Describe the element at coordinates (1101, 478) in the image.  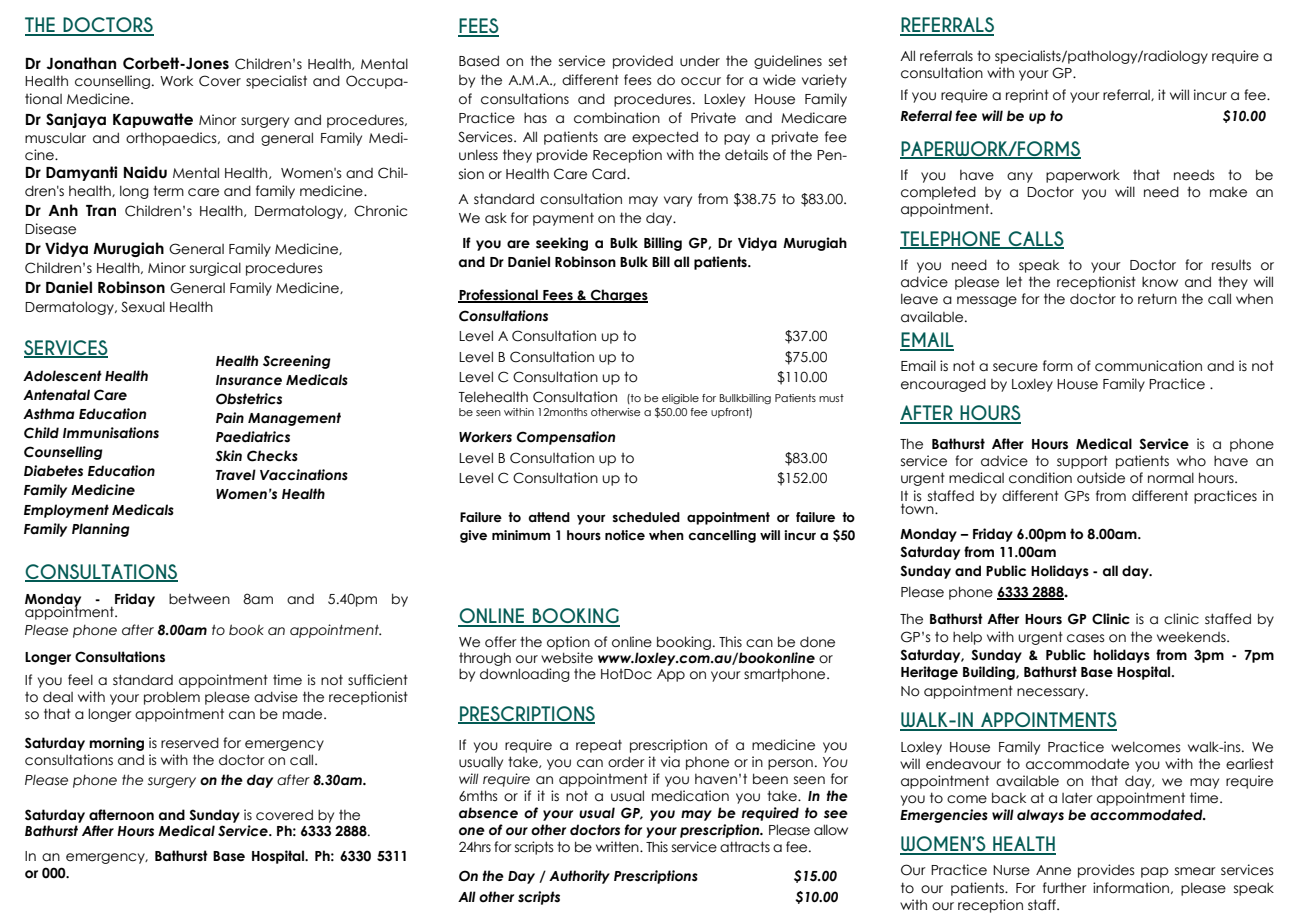
I see `outside` at that location.
